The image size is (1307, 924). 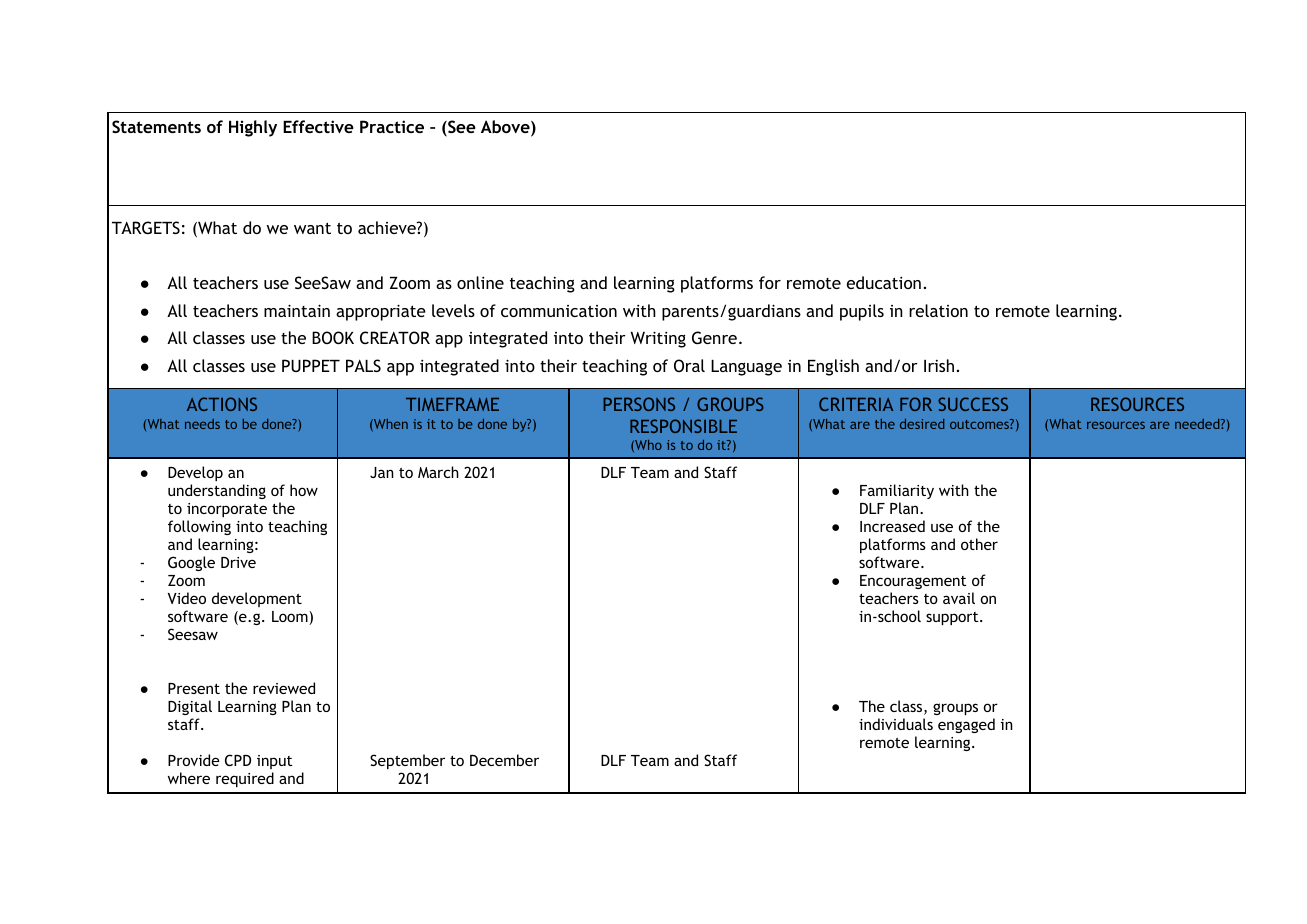 I want to click on input, so click(x=275, y=764).
